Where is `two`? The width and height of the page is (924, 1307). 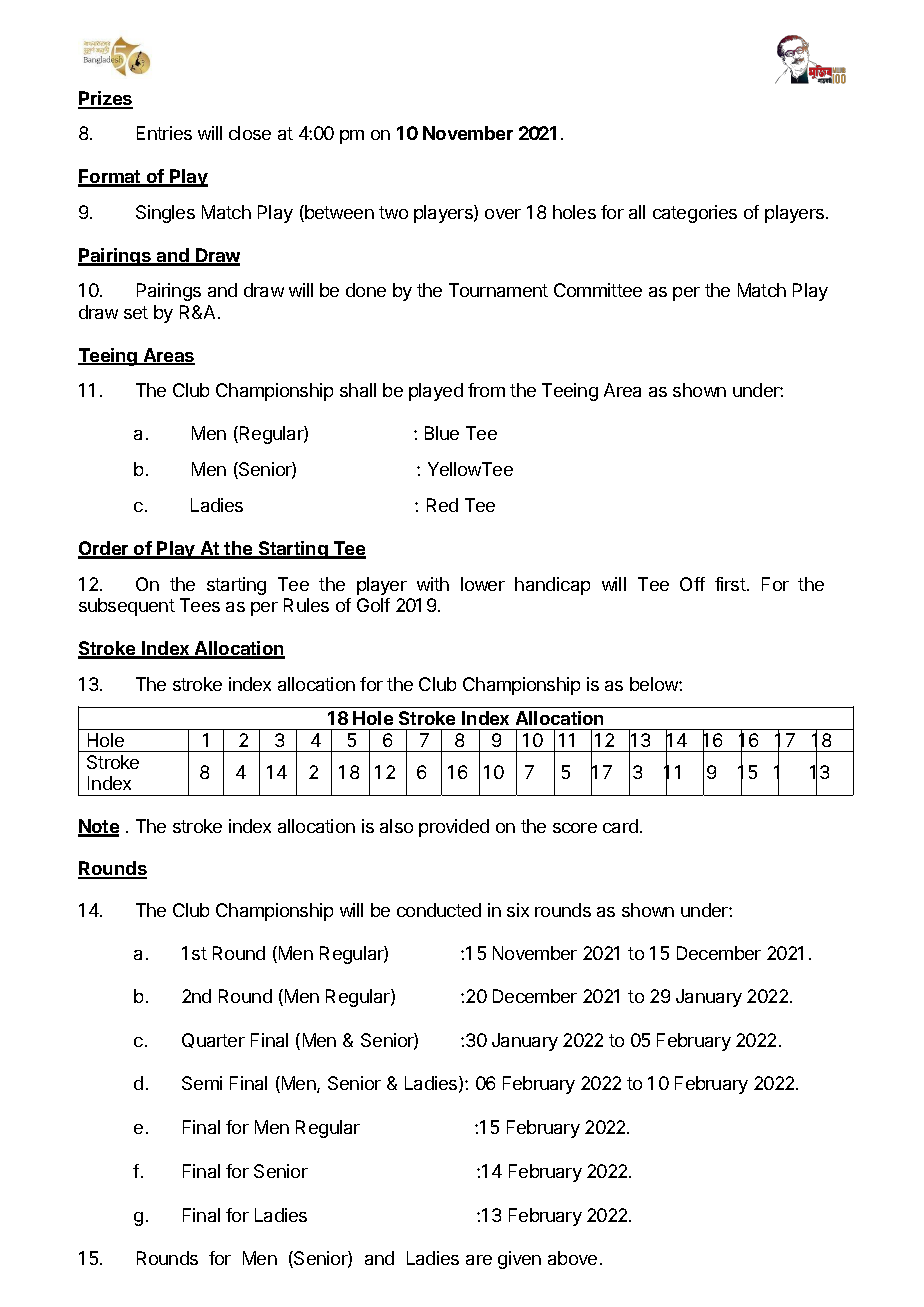 two is located at coordinates (393, 212).
